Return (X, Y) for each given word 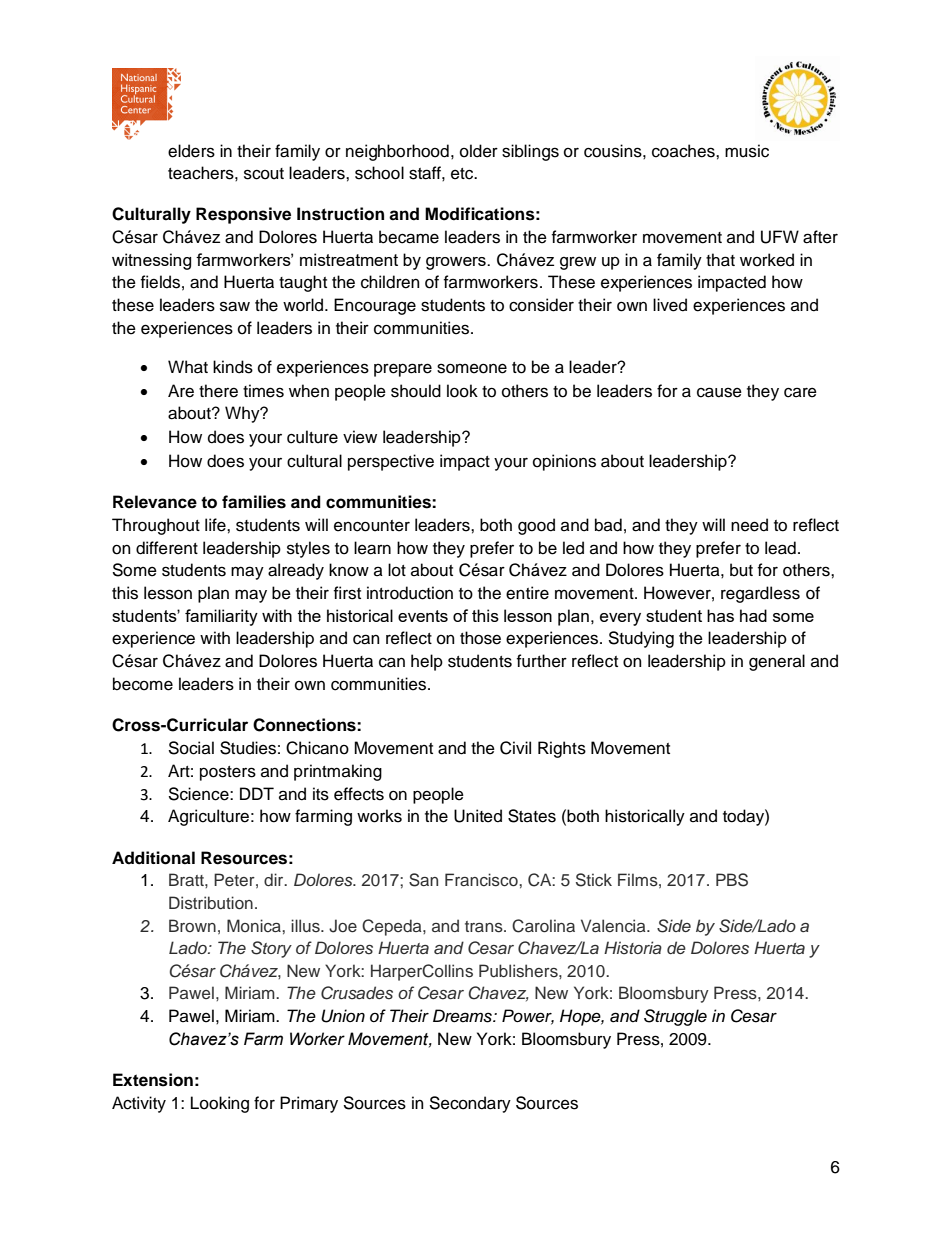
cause (719, 392)
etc (463, 174)
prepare (403, 370)
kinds (233, 367)
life (216, 525)
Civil (515, 748)
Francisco (482, 880)
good (536, 526)
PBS (732, 880)
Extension (153, 1080)
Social (191, 748)
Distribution (211, 903)
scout (264, 174)
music (747, 151)
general (777, 662)
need (749, 525)
